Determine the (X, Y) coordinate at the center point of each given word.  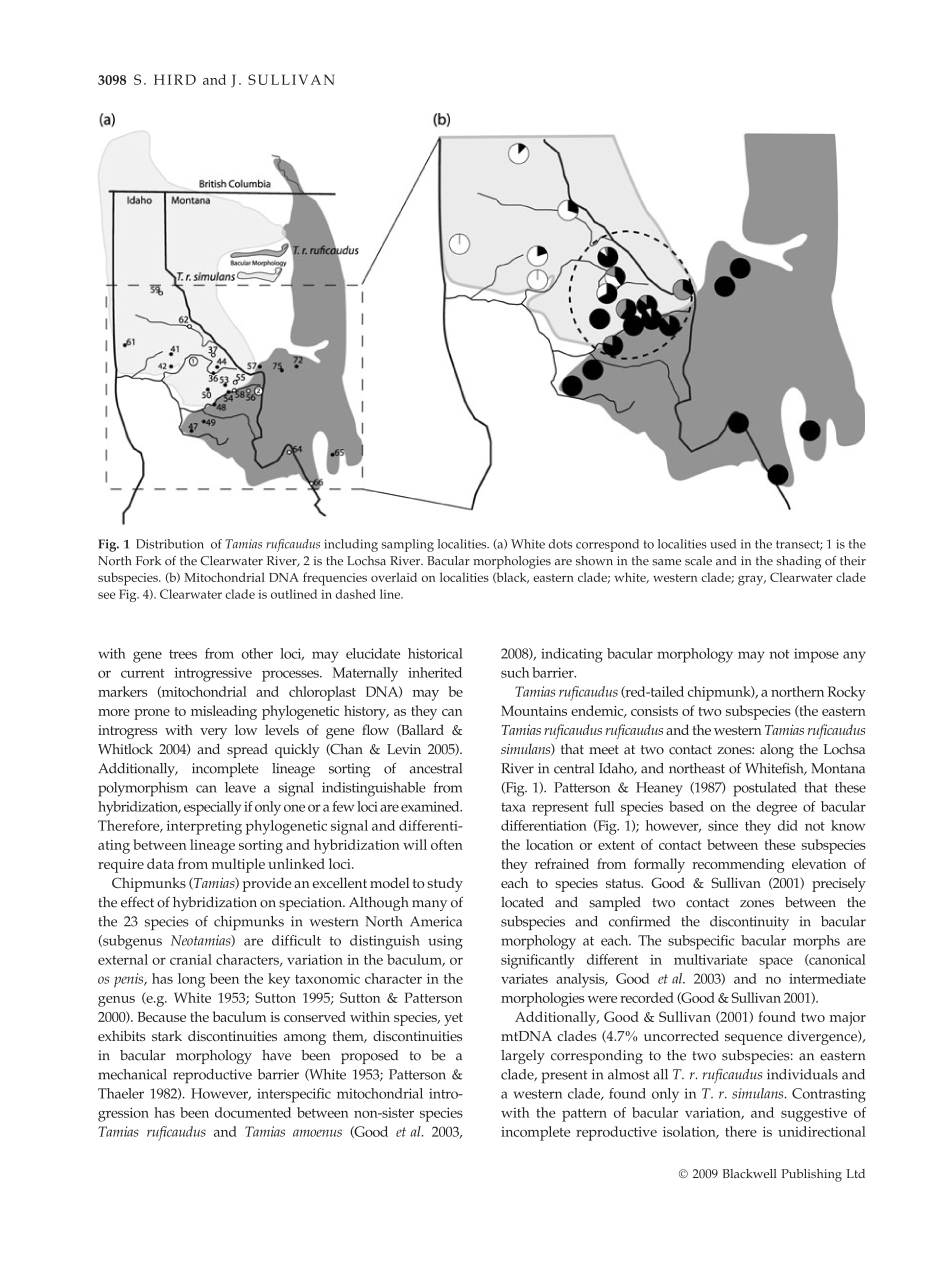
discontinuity (749, 923)
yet (453, 1019)
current (143, 673)
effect (137, 902)
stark (167, 1035)
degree (776, 808)
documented (253, 1112)
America (436, 921)
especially (212, 808)
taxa (513, 807)
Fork (148, 561)
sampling (408, 545)
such (515, 672)
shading (798, 562)
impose (816, 655)
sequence (754, 1039)
